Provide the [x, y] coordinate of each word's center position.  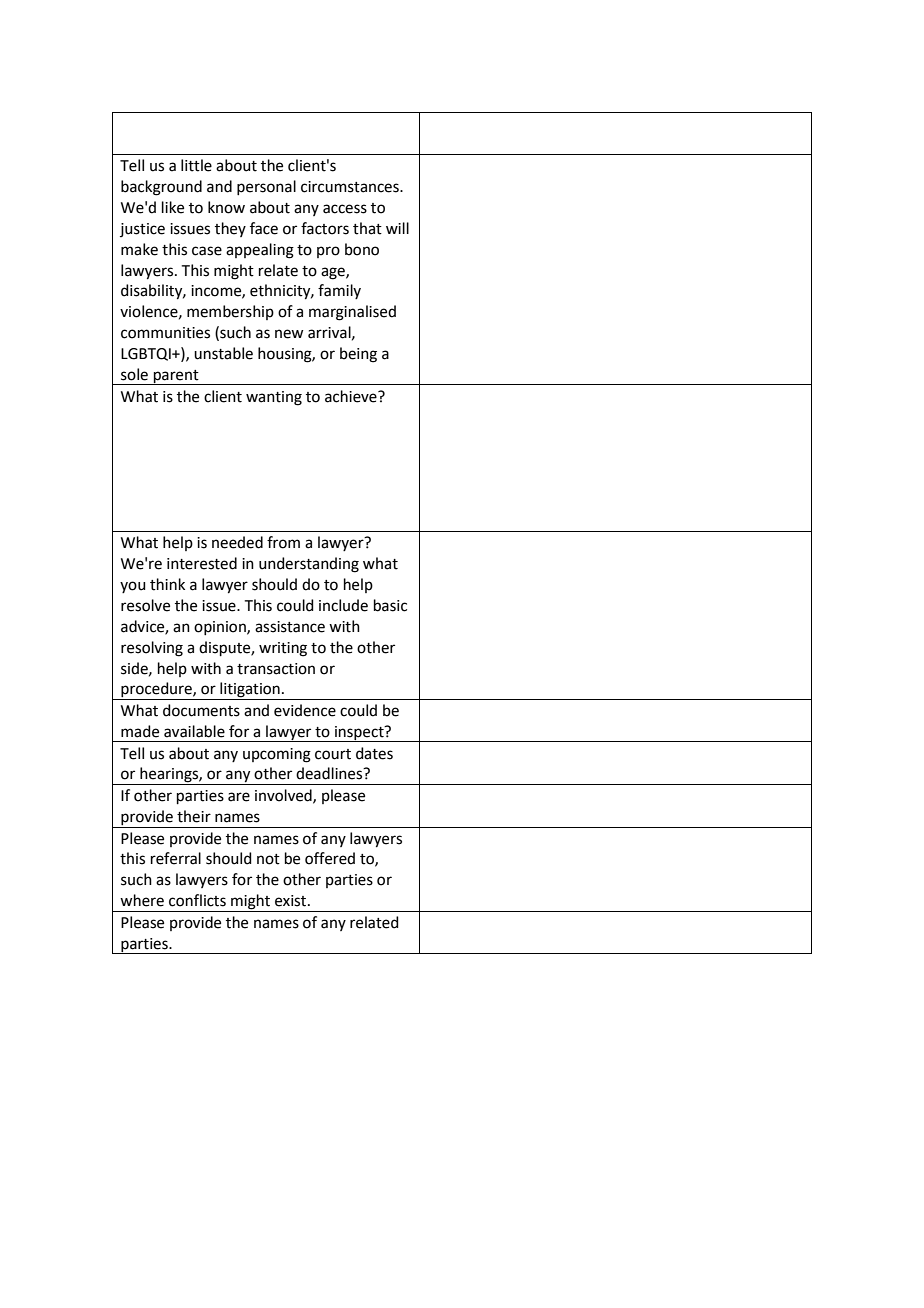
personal [266, 187]
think [167, 584]
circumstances [351, 187]
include [343, 605]
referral [176, 858]
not [268, 859]
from [283, 542]
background [161, 188]
